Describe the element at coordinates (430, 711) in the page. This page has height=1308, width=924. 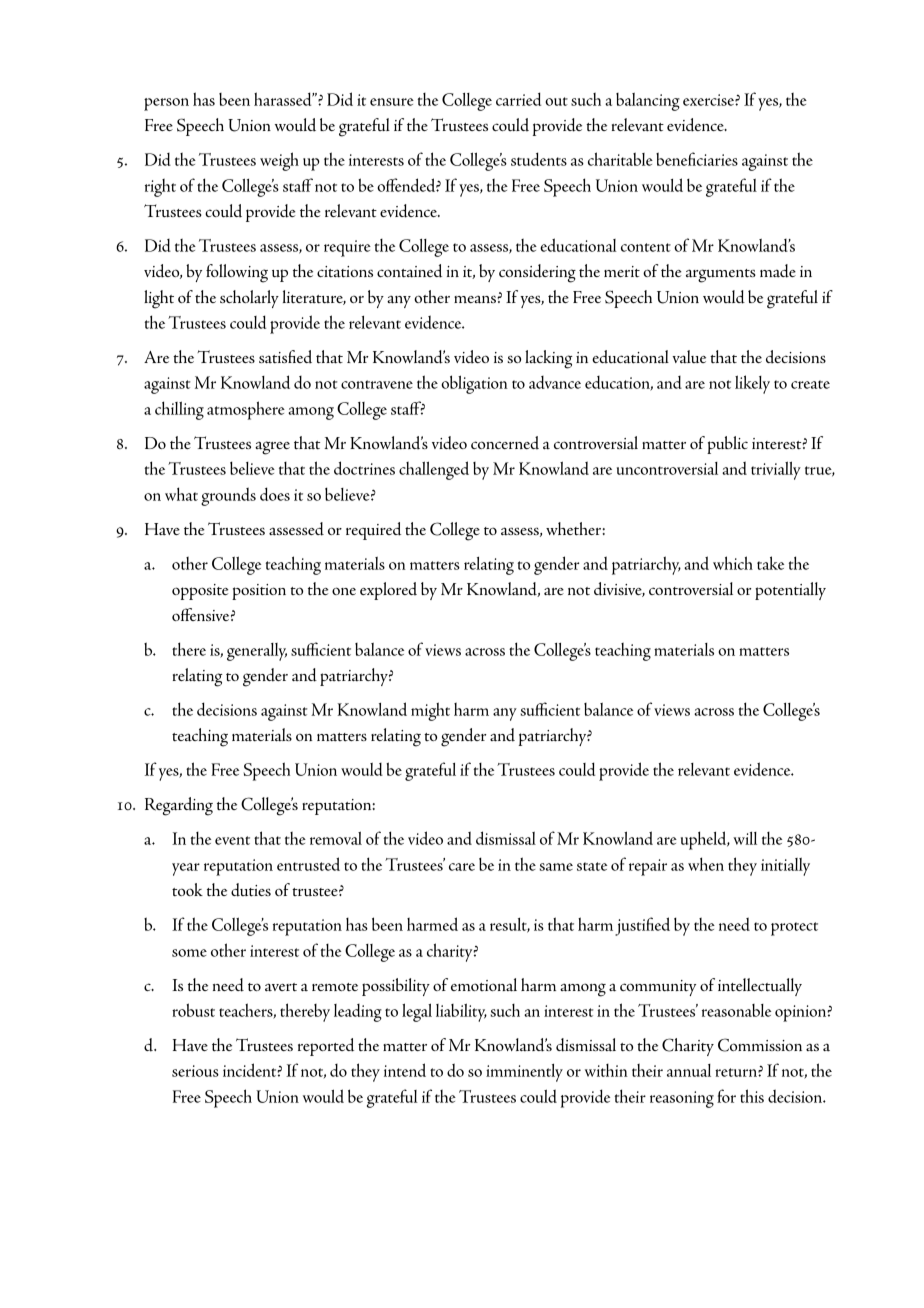
I see `might` at that location.
